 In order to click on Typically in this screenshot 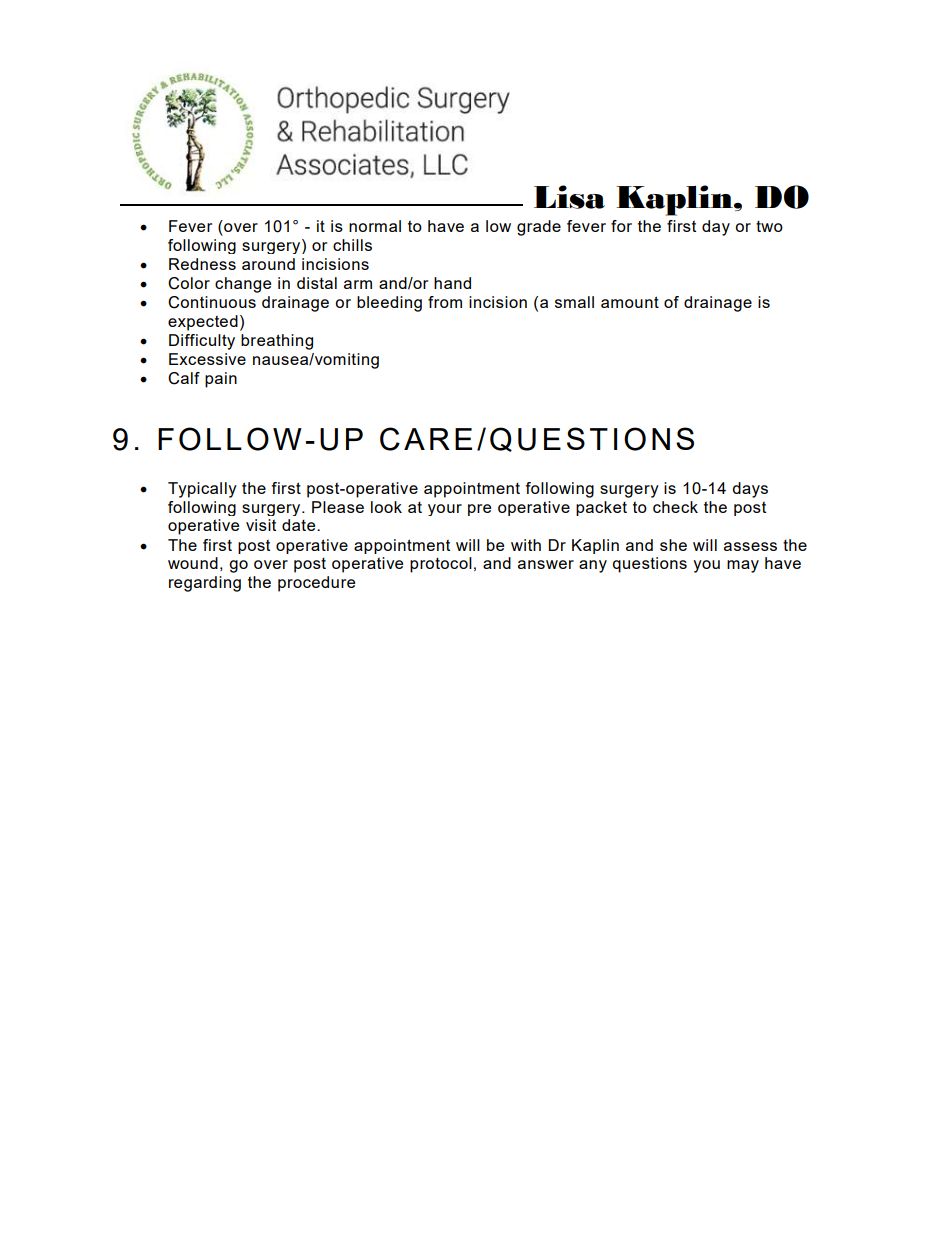, I will do `click(202, 490)`.
